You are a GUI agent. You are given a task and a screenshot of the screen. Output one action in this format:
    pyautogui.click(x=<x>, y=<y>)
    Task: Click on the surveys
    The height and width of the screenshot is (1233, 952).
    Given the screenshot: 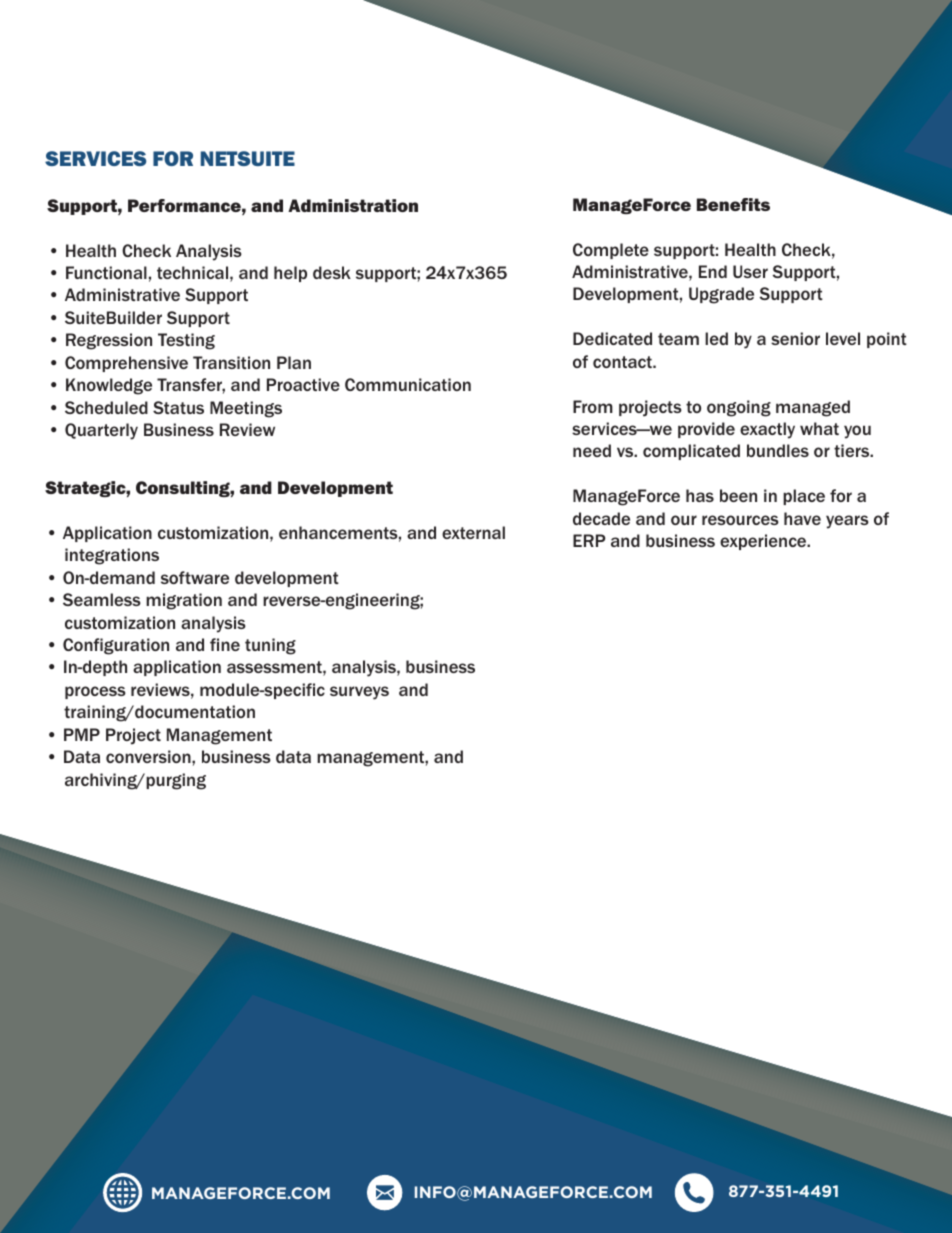 What is the action you would take?
    pyautogui.click(x=359, y=693)
